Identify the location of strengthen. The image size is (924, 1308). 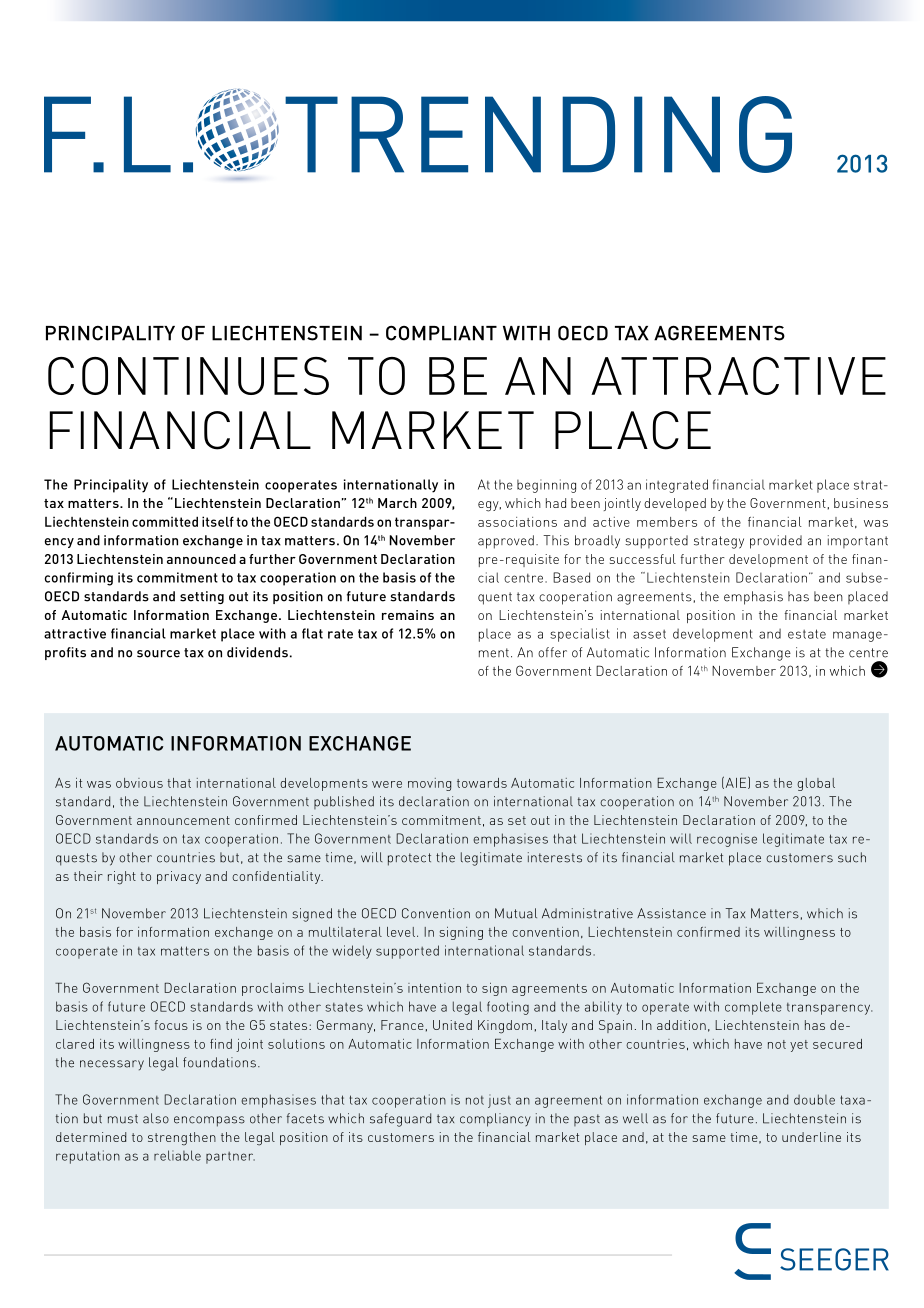
(182, 1139).
